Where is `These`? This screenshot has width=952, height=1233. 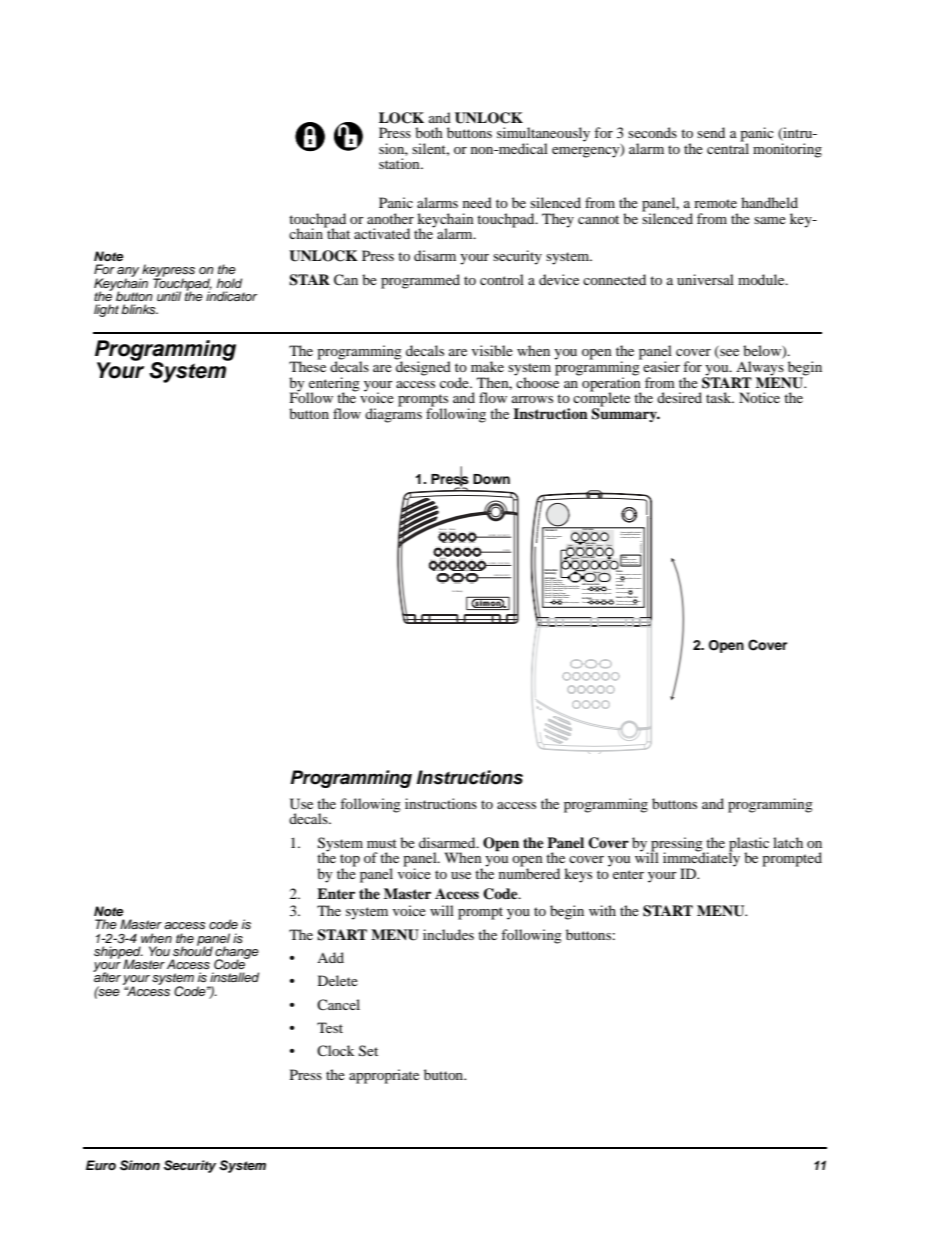 These is located at coordinates (307, 365).
